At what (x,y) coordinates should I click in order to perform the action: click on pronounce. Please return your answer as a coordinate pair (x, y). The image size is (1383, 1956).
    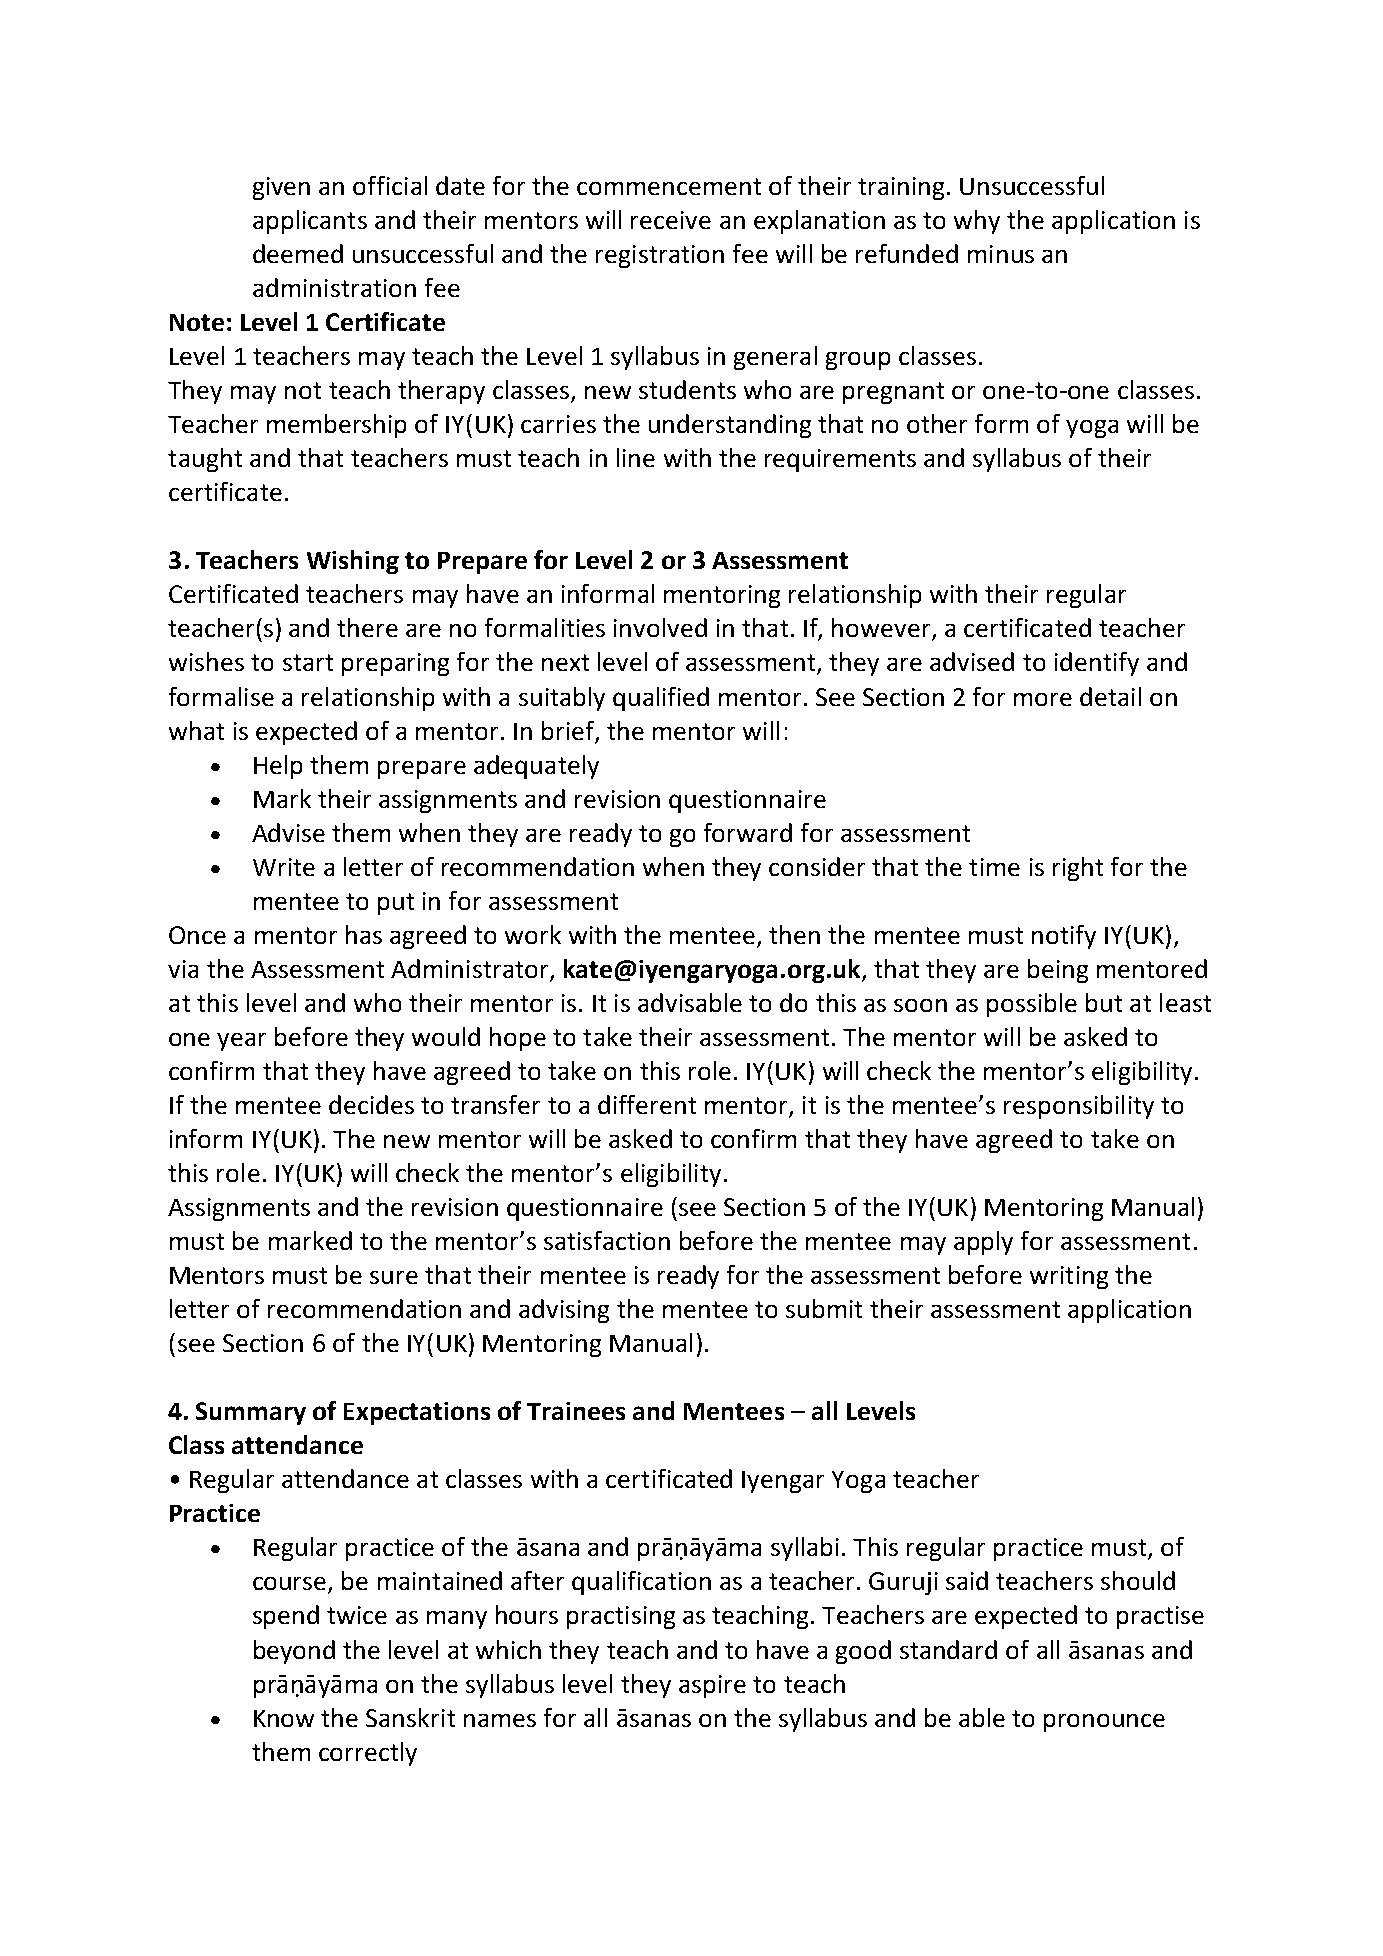
    Looking at the image, I should click on (1104, 1723).
